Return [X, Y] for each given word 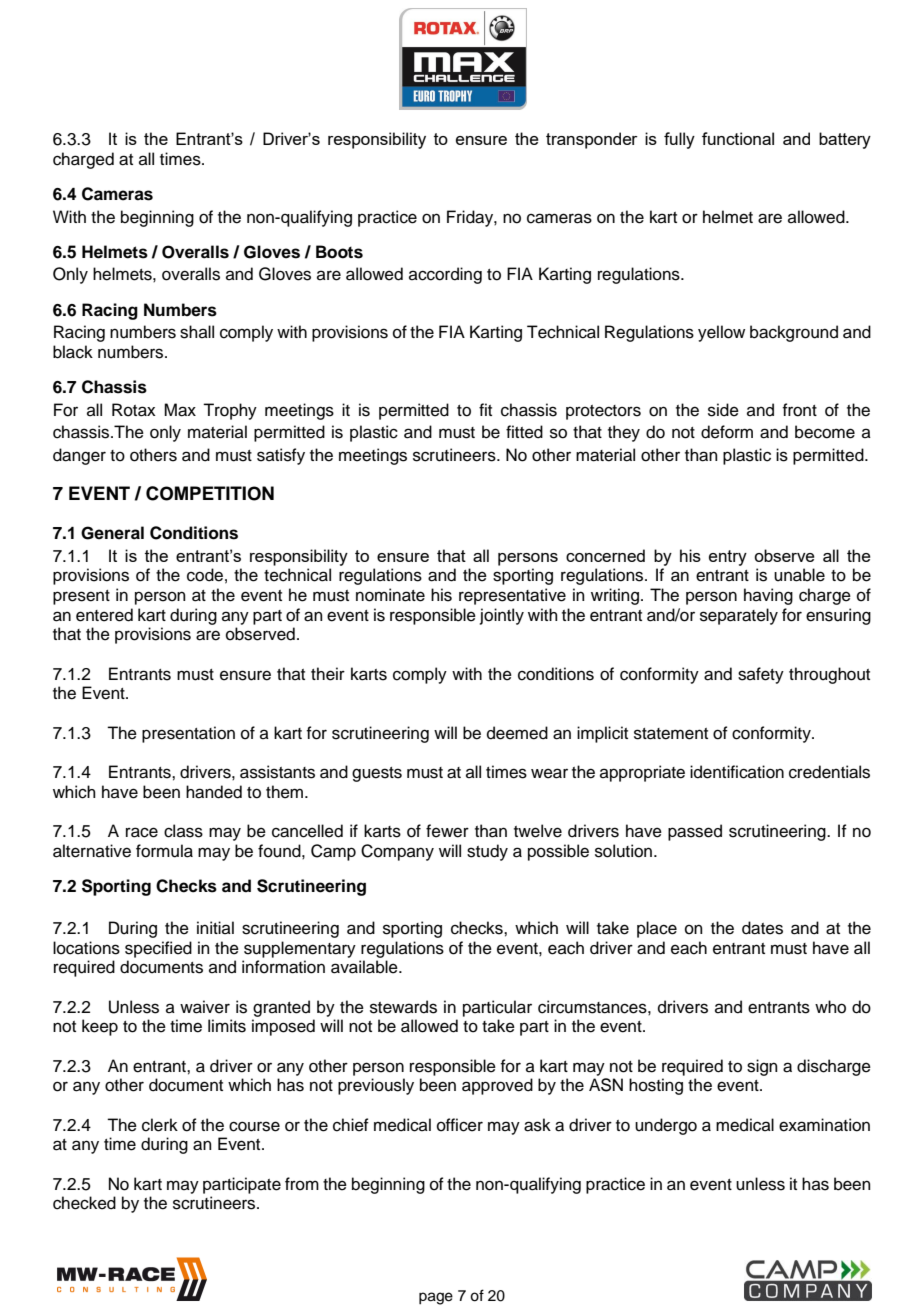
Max [180, 410]
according [445, 275]
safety [761, 675]
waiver [205, 1007]
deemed [517, 733]
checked [84, 1203]
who [830, 1007]
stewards [403, 1007]
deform [727, 432]
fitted [524, 432]
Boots [339, 252]
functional [738, 138]
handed [214, 792]
